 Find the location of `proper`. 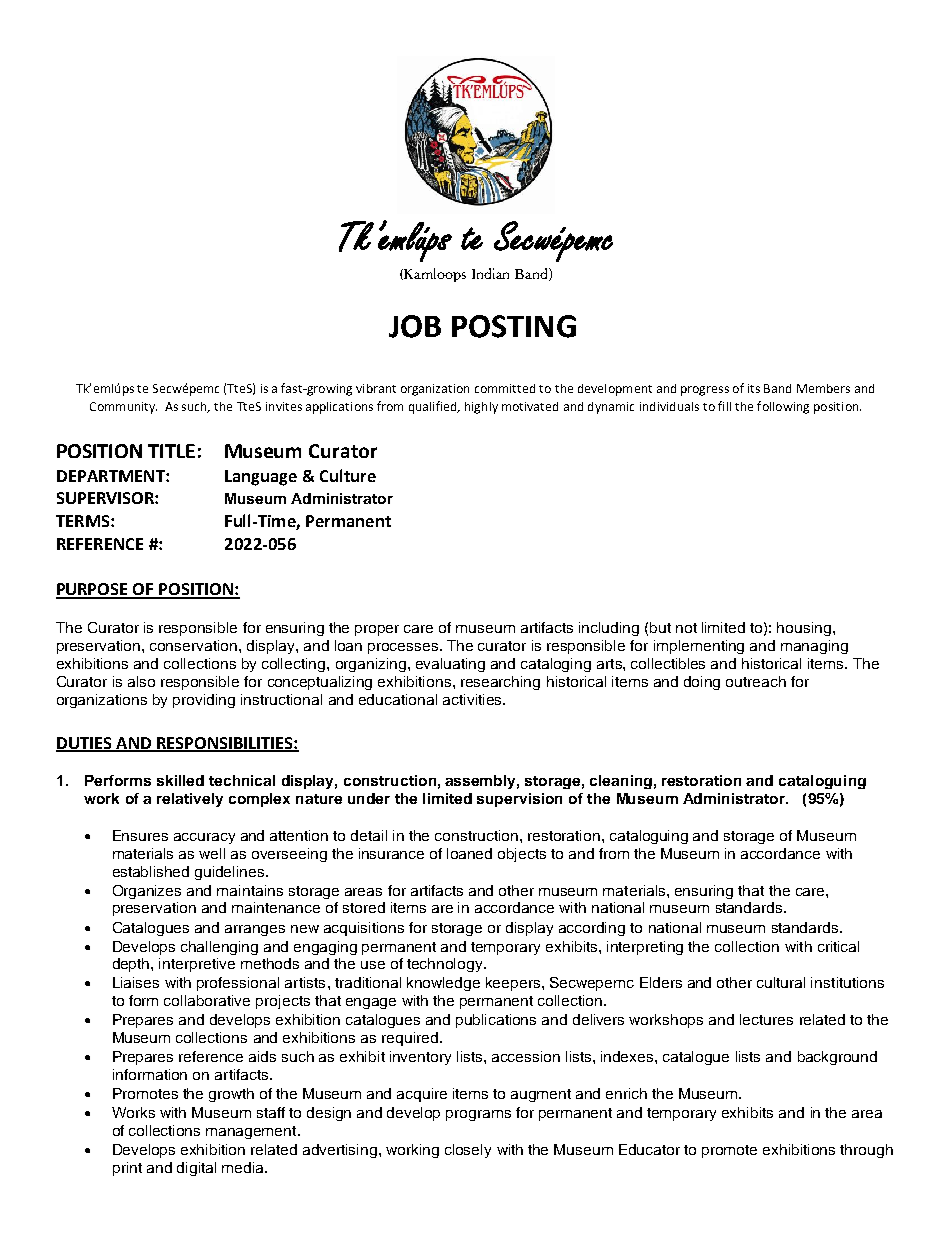

proper is located at coordinates (377, 630).
